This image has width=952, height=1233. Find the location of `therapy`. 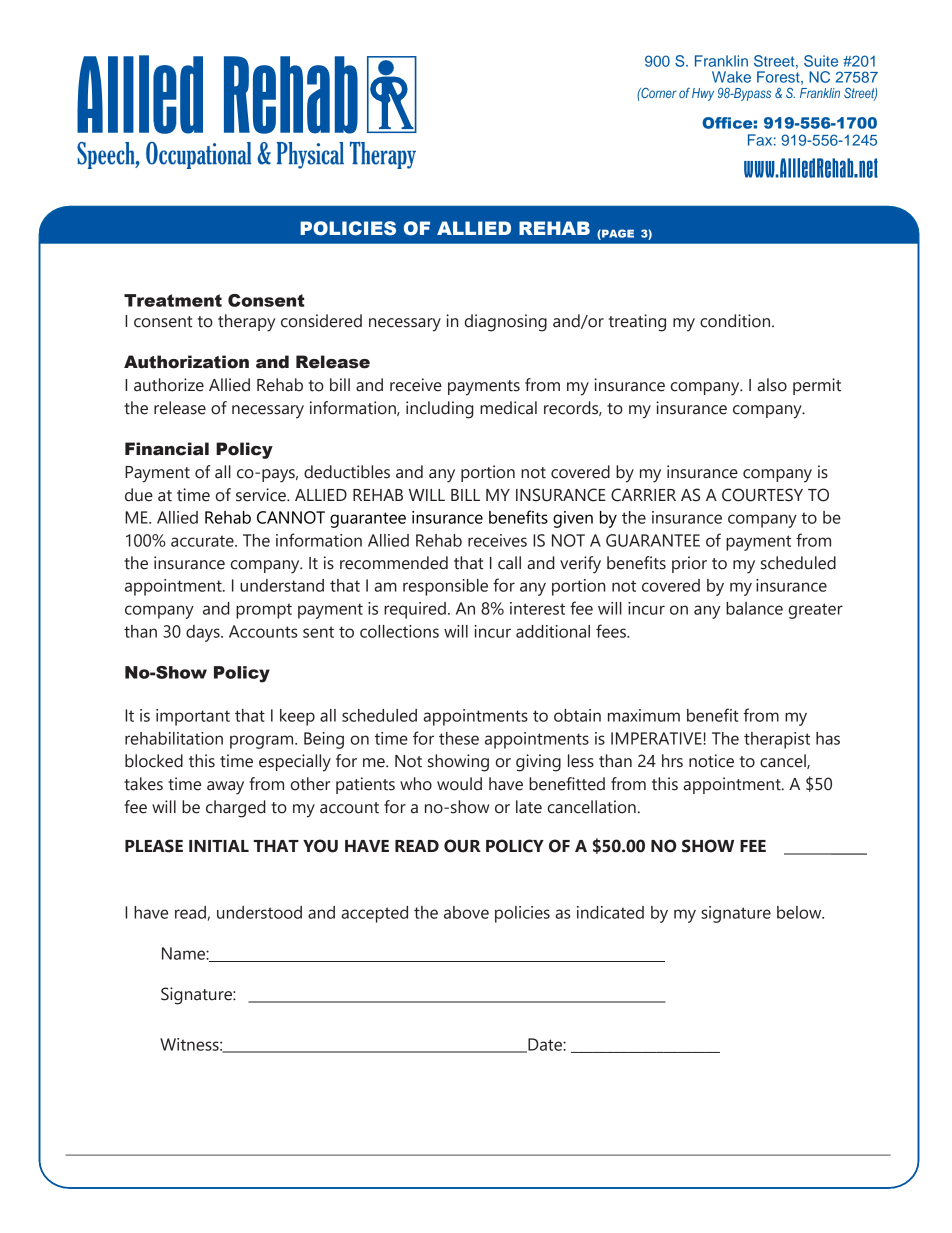

therapy is located at coordinates (246, 323).
